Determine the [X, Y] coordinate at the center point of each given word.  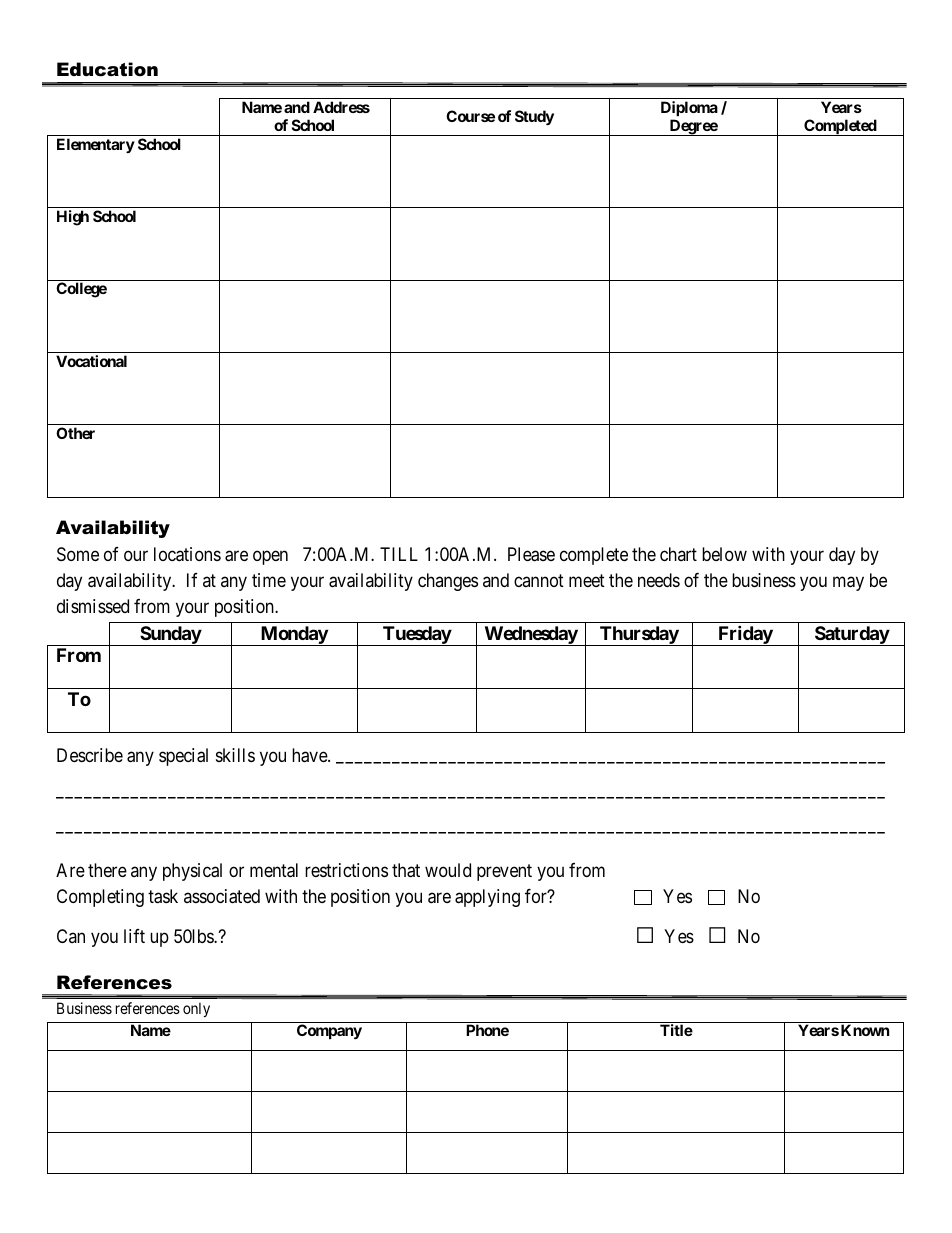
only [196, 1009]
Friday [745, 635]
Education [107, 69]
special [183, 757]
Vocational [91, 361]
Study [534, 117]
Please [531, 554]
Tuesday [416, 636]
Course [470, 116]
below [724, 554]
